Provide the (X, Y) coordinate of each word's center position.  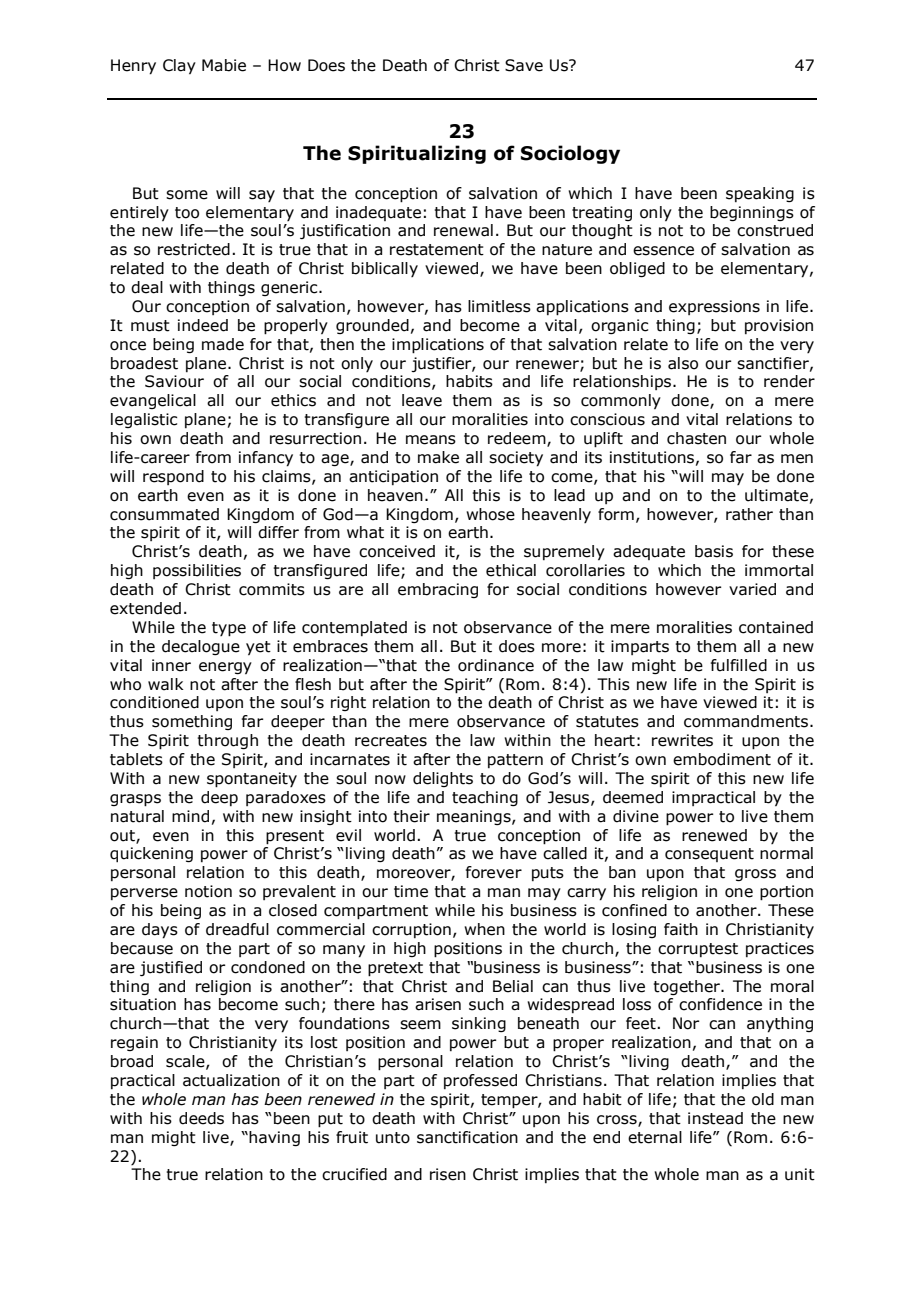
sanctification (467, 1137)
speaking (760, 194)
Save (524, 65)
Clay (179, 66)
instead (715, 1118)
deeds (201, 1118)
